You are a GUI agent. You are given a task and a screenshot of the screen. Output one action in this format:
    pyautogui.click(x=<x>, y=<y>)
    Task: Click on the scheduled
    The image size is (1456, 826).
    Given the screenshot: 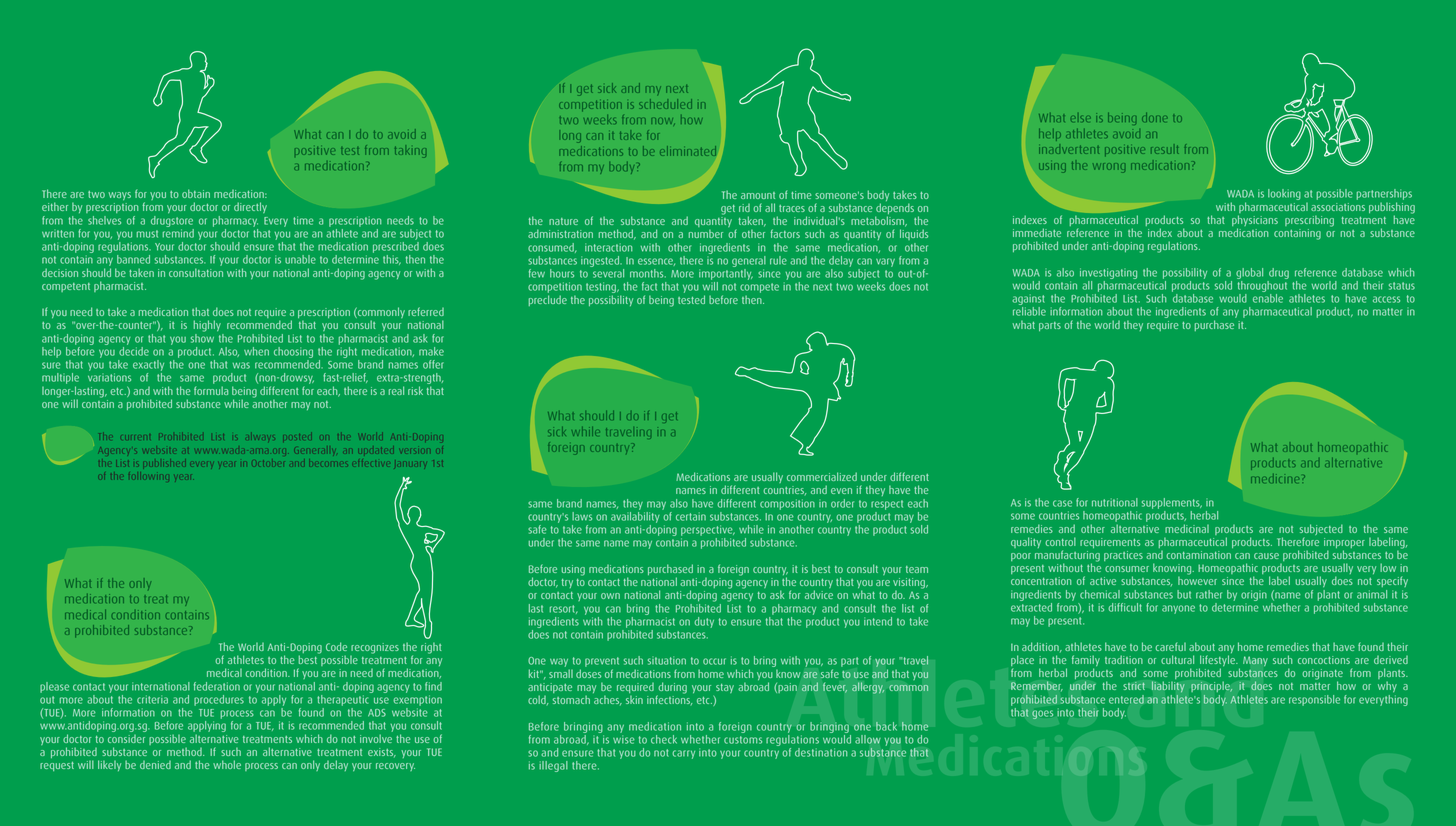 What is the action you would take?
    pyautogui.click(x=665, y=104)
